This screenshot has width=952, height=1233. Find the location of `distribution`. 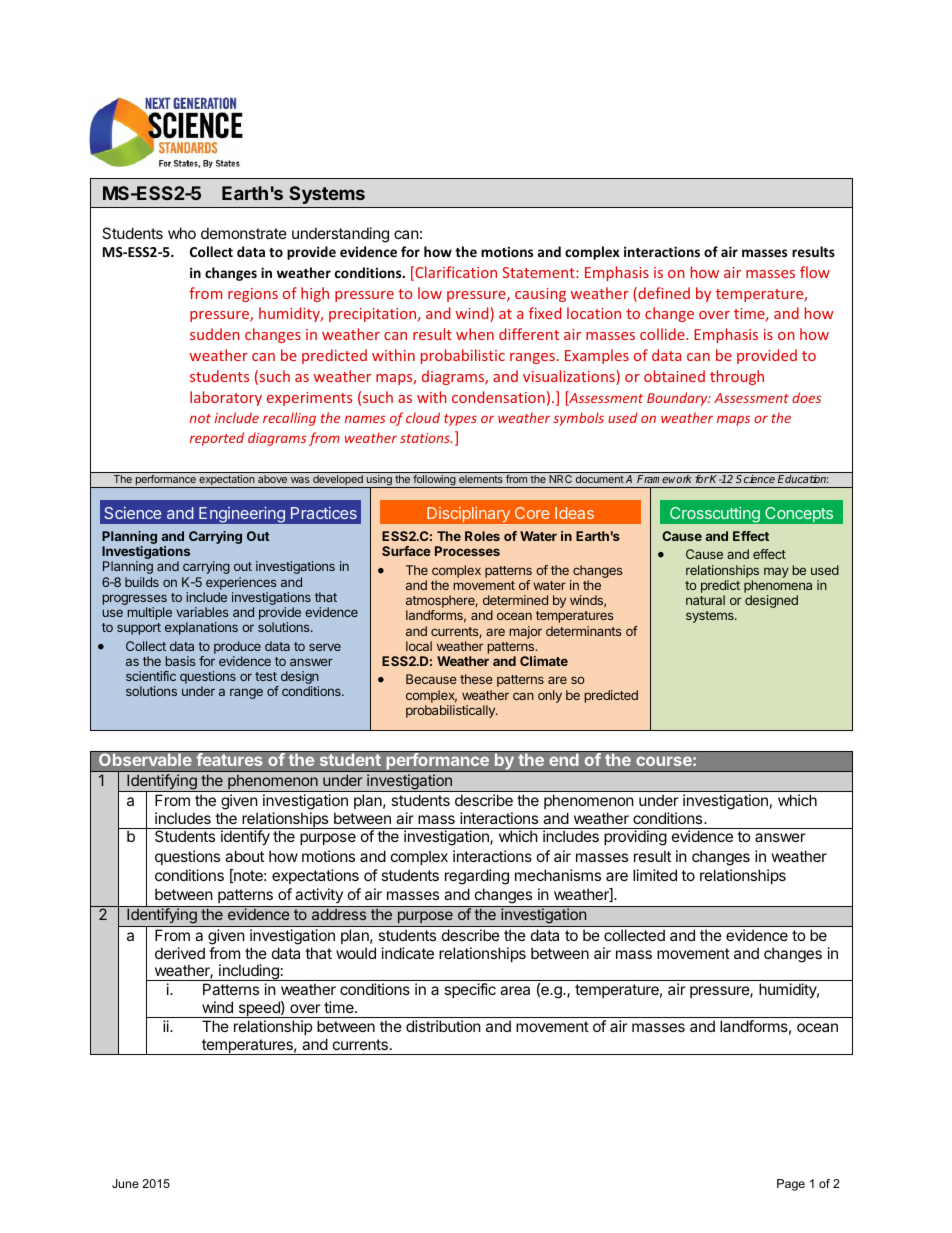

distribution is located at coordinates (443, 1026).
